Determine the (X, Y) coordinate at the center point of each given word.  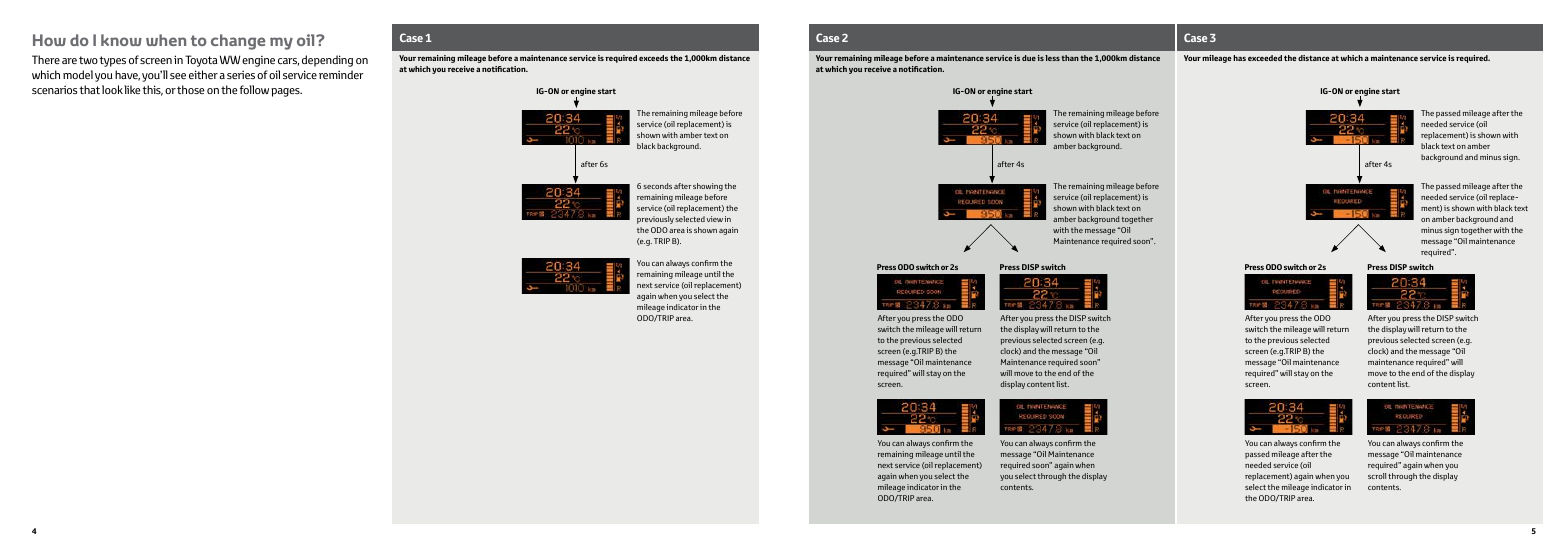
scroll (1377, 476)
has (1239, 58)
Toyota (201, 61)
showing (708, 187)
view (715, 219)
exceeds (653, 58)
